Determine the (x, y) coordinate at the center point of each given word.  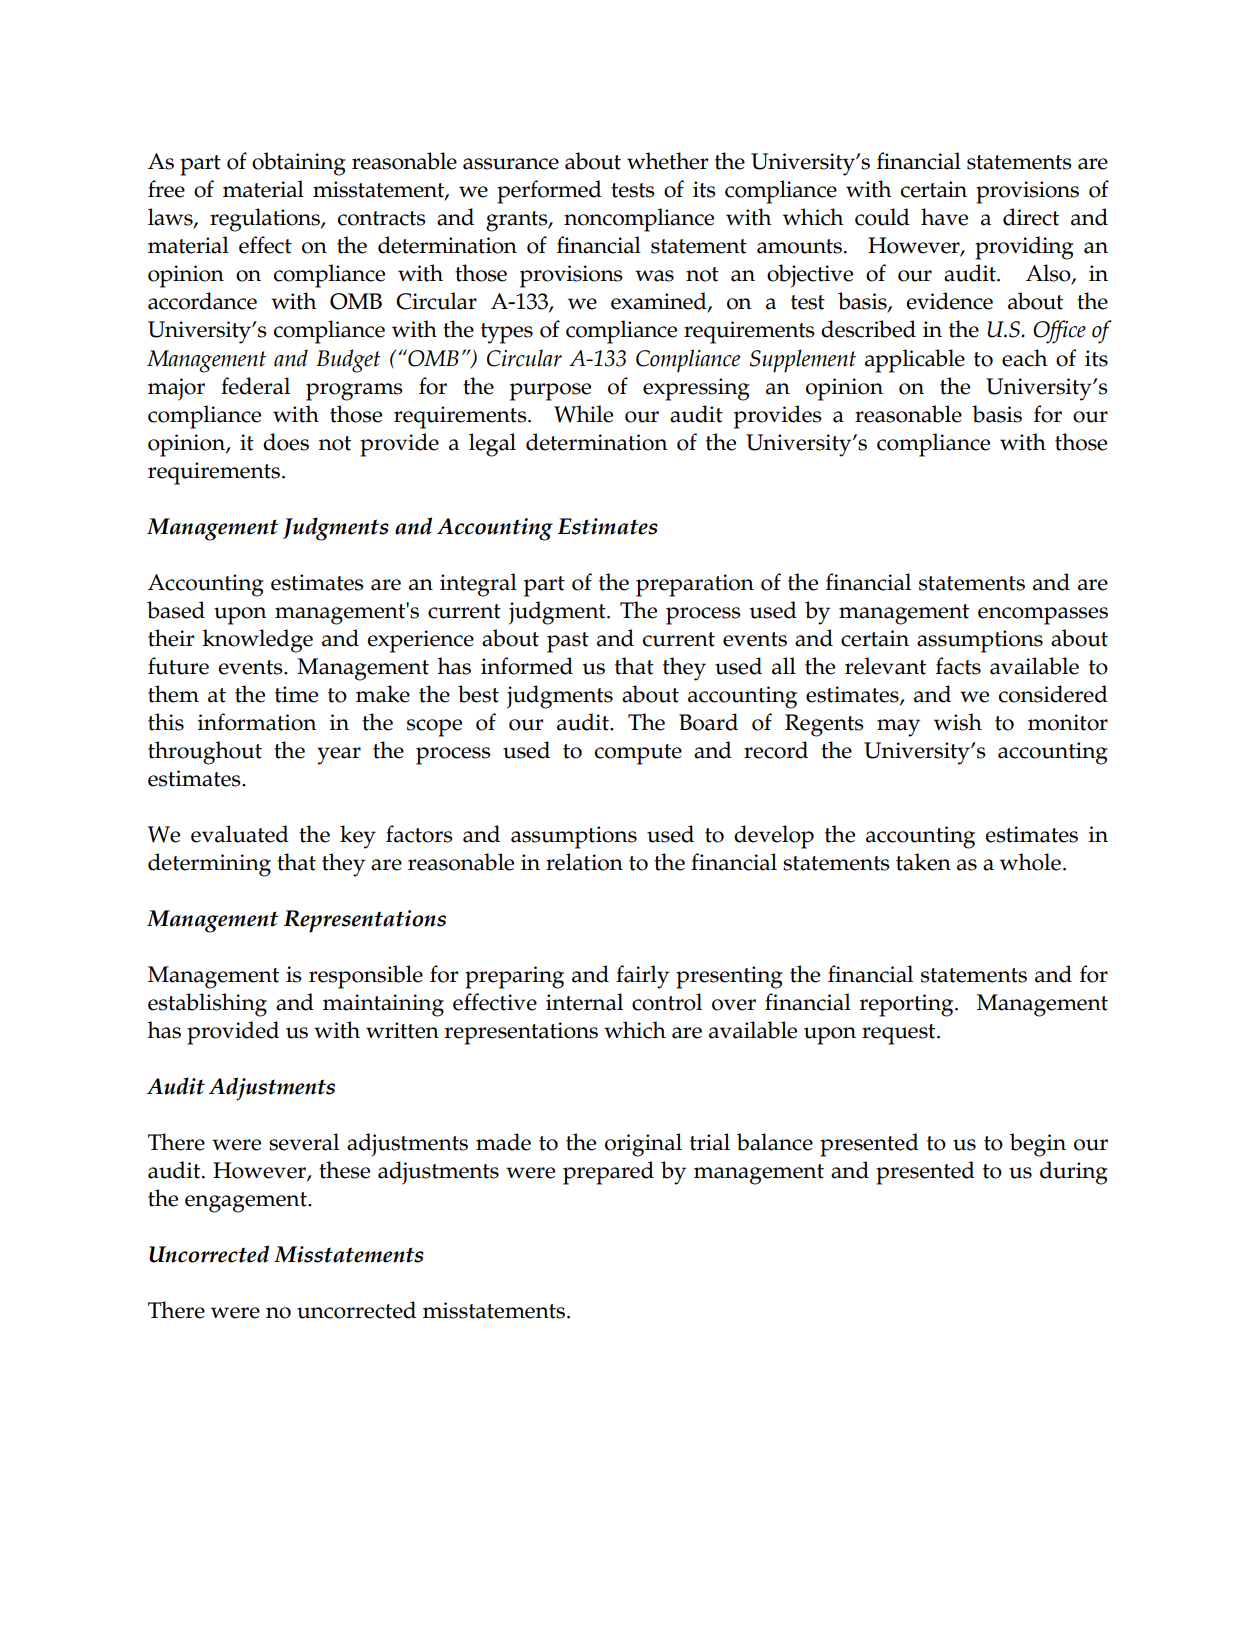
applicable (915, 361)
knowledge (257, 641)
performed (549, 192)
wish (958, 722)
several (304, 1142)
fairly (642, 977)
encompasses (1043, 616)
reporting (908, 1005)
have (944, 217)
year (339, 756)
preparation (695, 585)
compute (638, 754)
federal (255, 386)
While (583, 414)
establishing (207, 1005)
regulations (266, 220)
